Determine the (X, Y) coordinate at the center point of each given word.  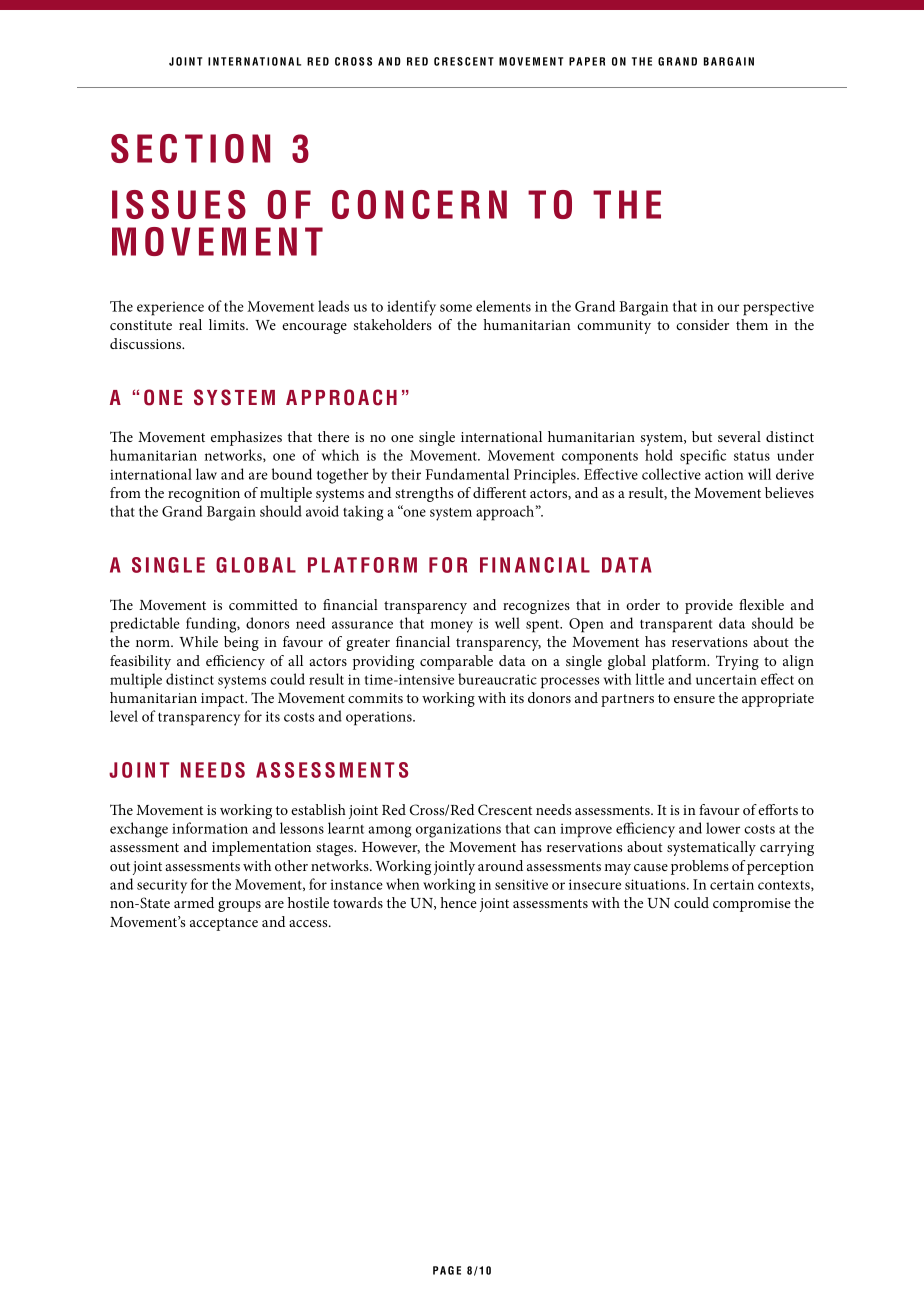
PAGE (447, 1270)
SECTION (190, 148)
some (456, 308)
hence (458, 902)
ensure (694, 699)
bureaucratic (497, 679)
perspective (778, 308)
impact (224, 700)
